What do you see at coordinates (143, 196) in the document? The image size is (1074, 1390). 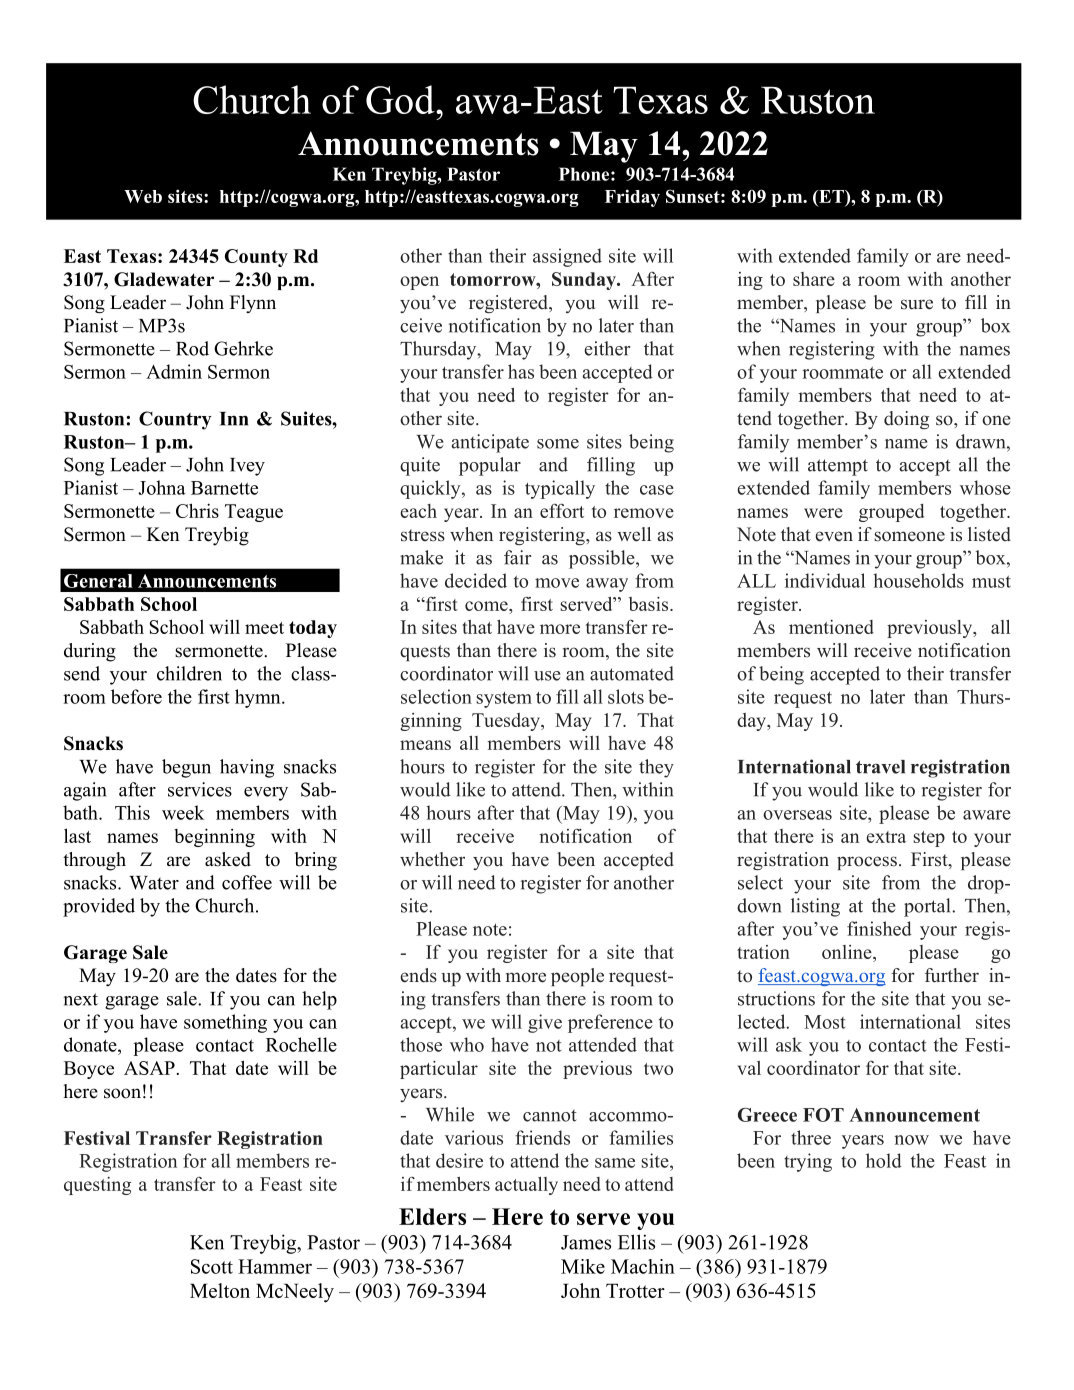 I see `Web` at bounding box center [143, 196].
